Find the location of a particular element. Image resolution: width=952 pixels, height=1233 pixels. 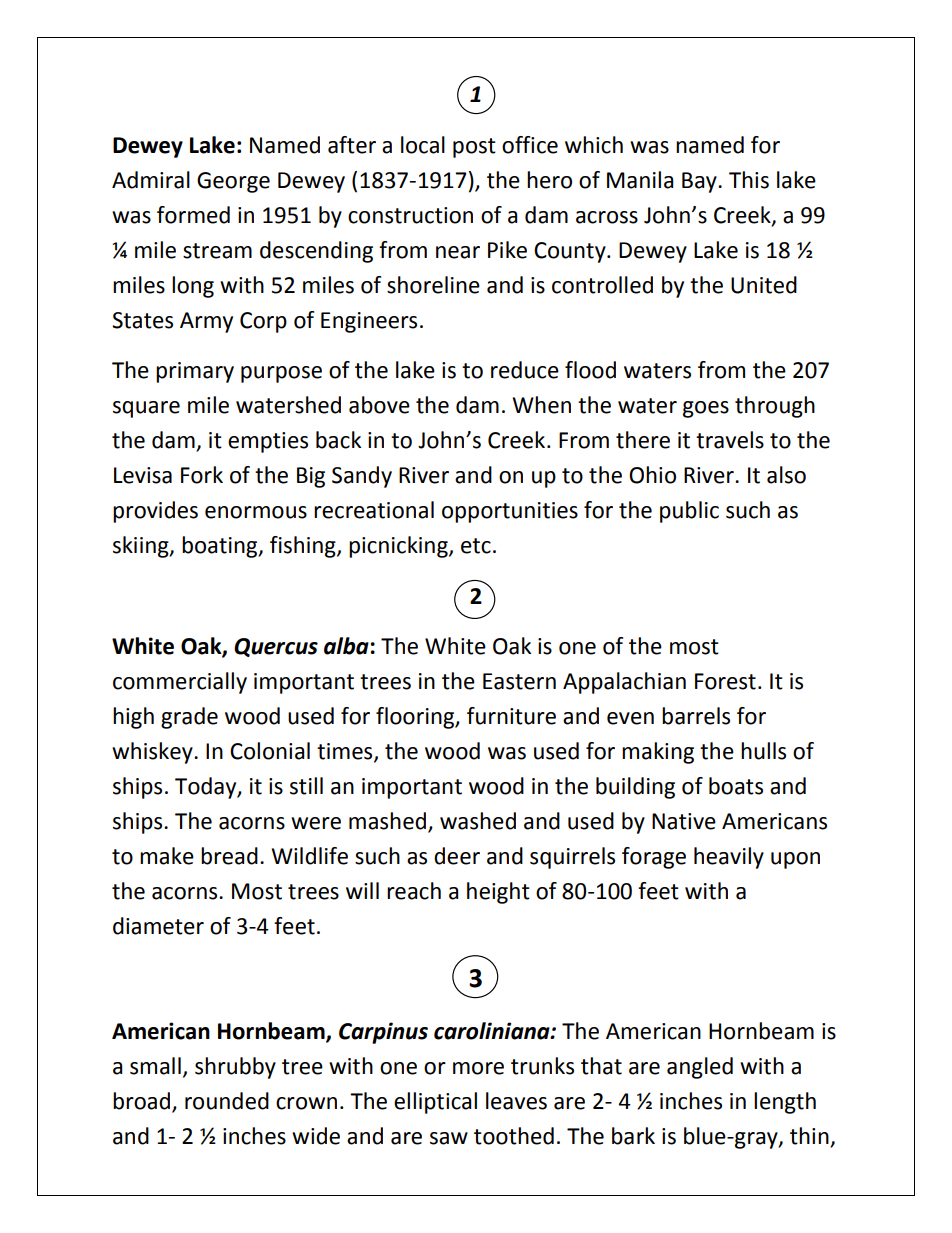

elliptical is located at coordinates (435, 1103).
